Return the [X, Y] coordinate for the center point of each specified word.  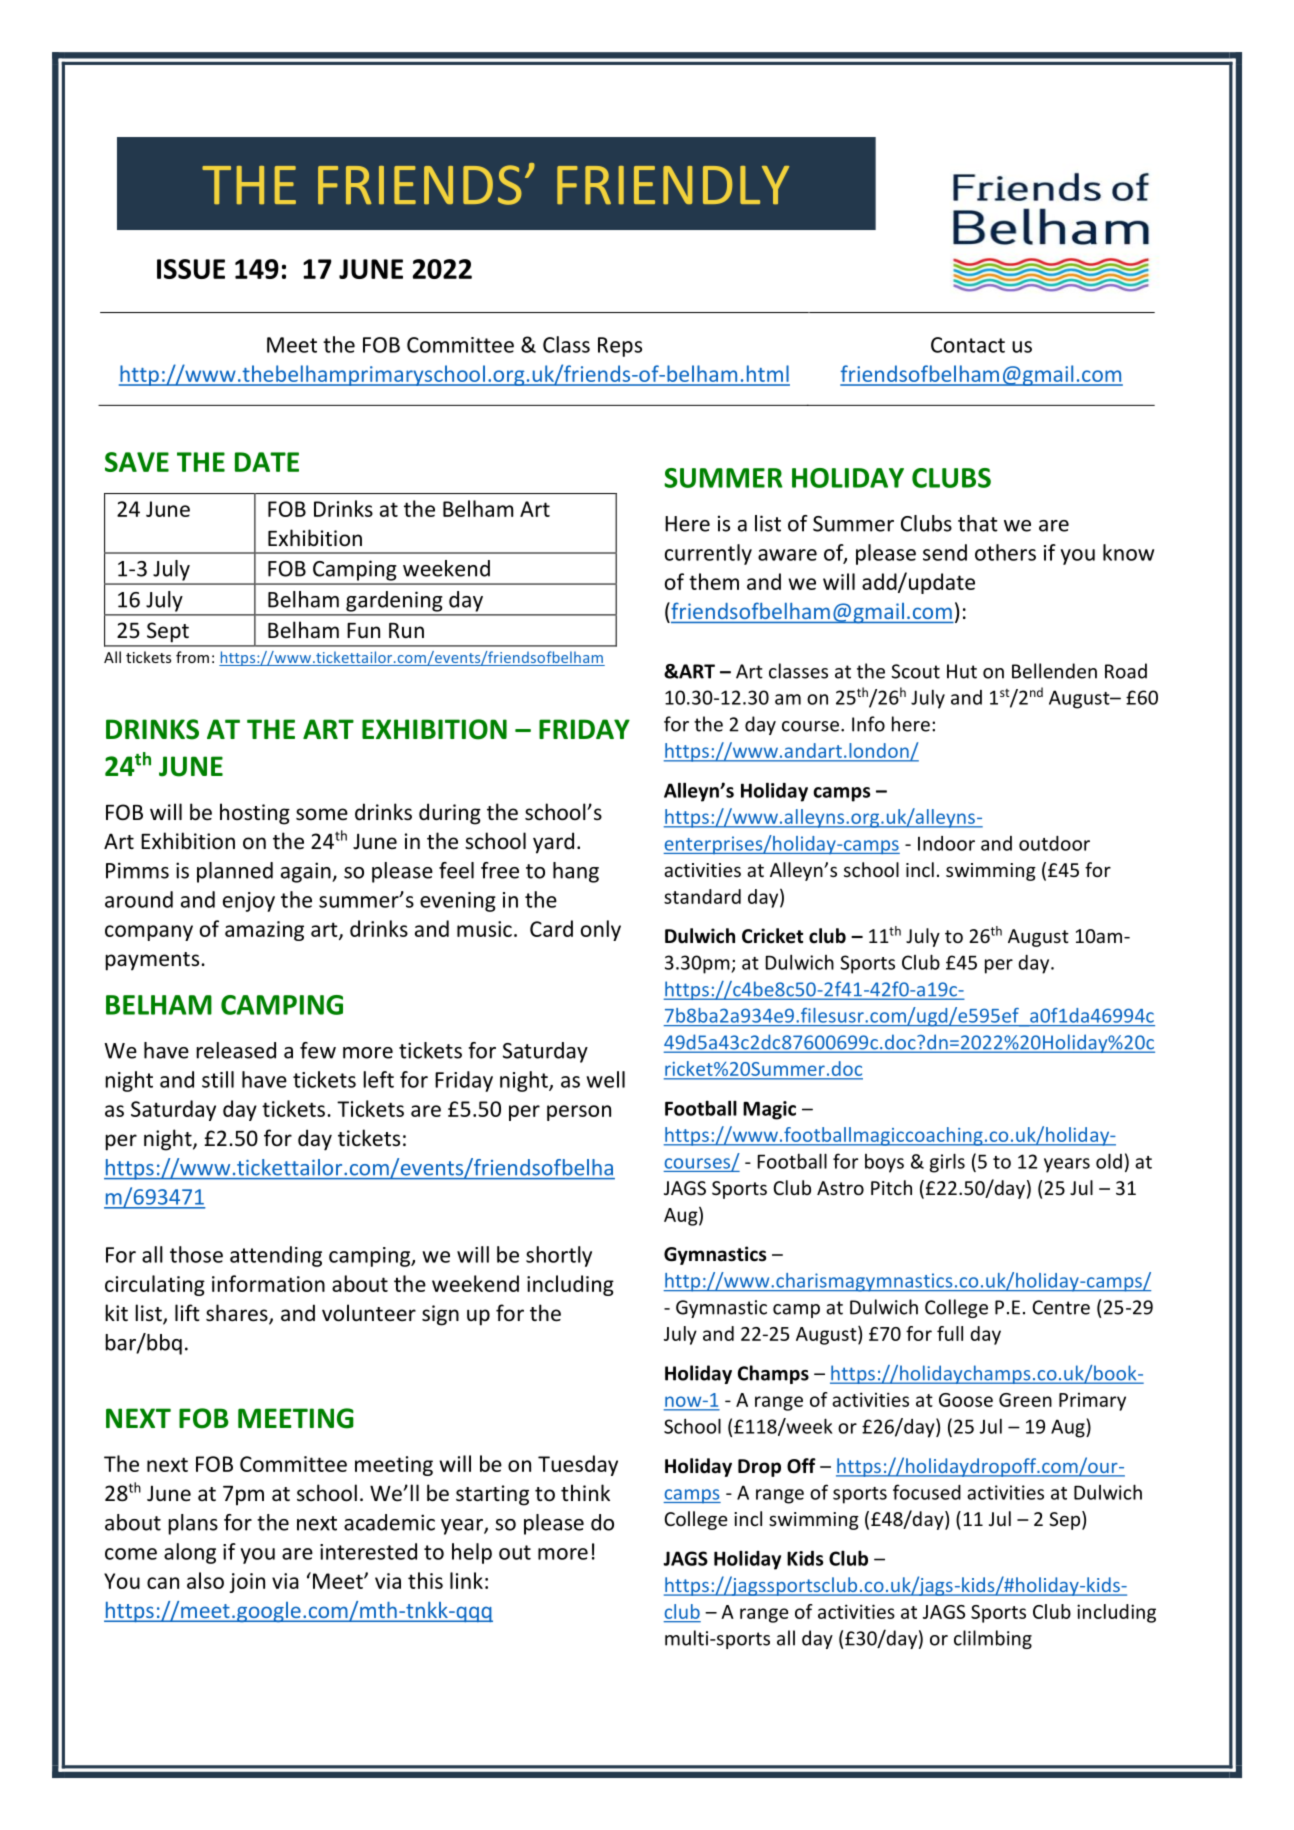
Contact [968, 345]
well [605, 1079]
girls [947, 1163]
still [218, 1079]
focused [927, 1492]
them [714, 581]
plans [193, 1524]
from [192, 657]
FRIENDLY [673, 185]
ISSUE [191, 269]
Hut [962, 671]
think [585, 1492]
